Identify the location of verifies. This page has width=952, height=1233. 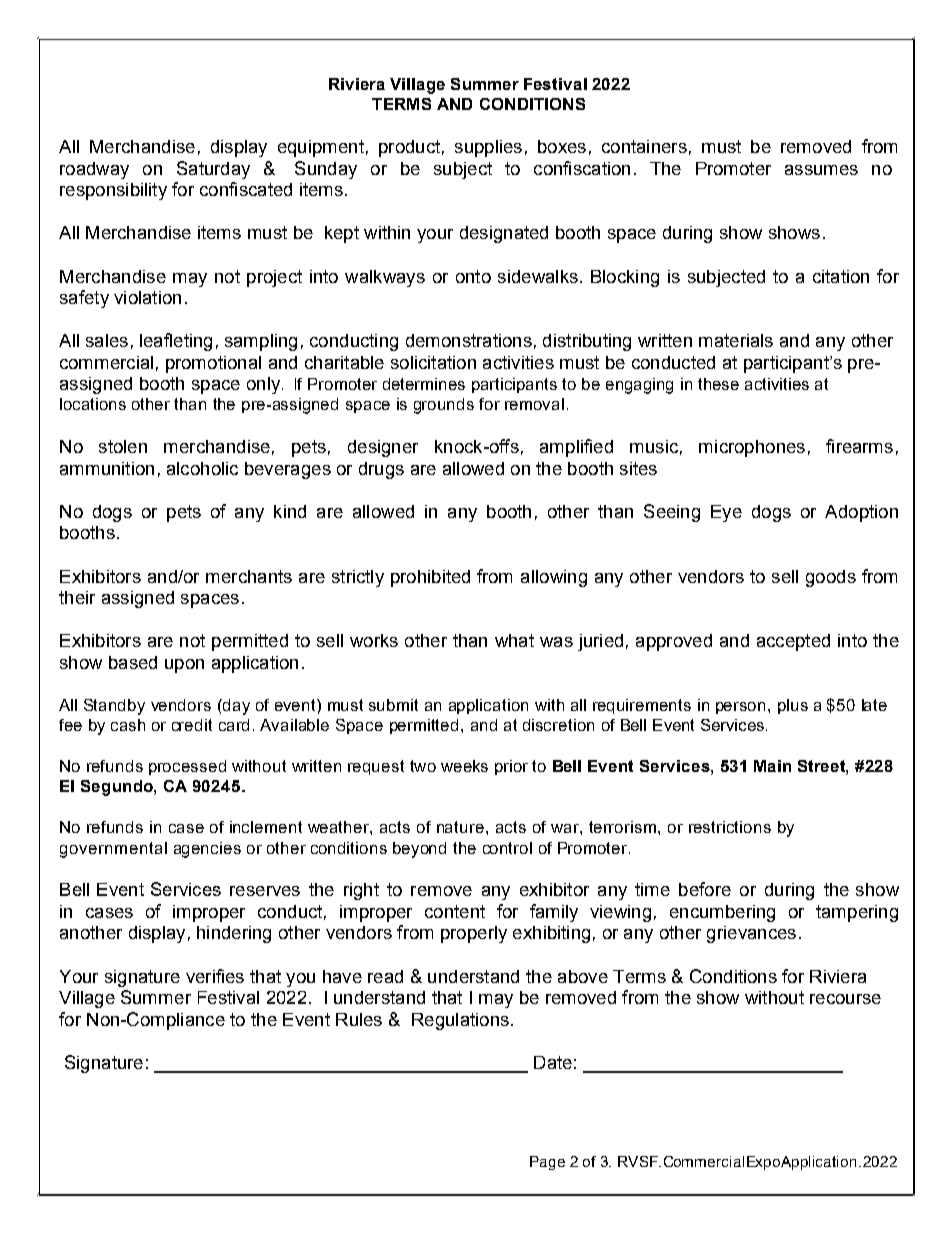
(215, 976).
